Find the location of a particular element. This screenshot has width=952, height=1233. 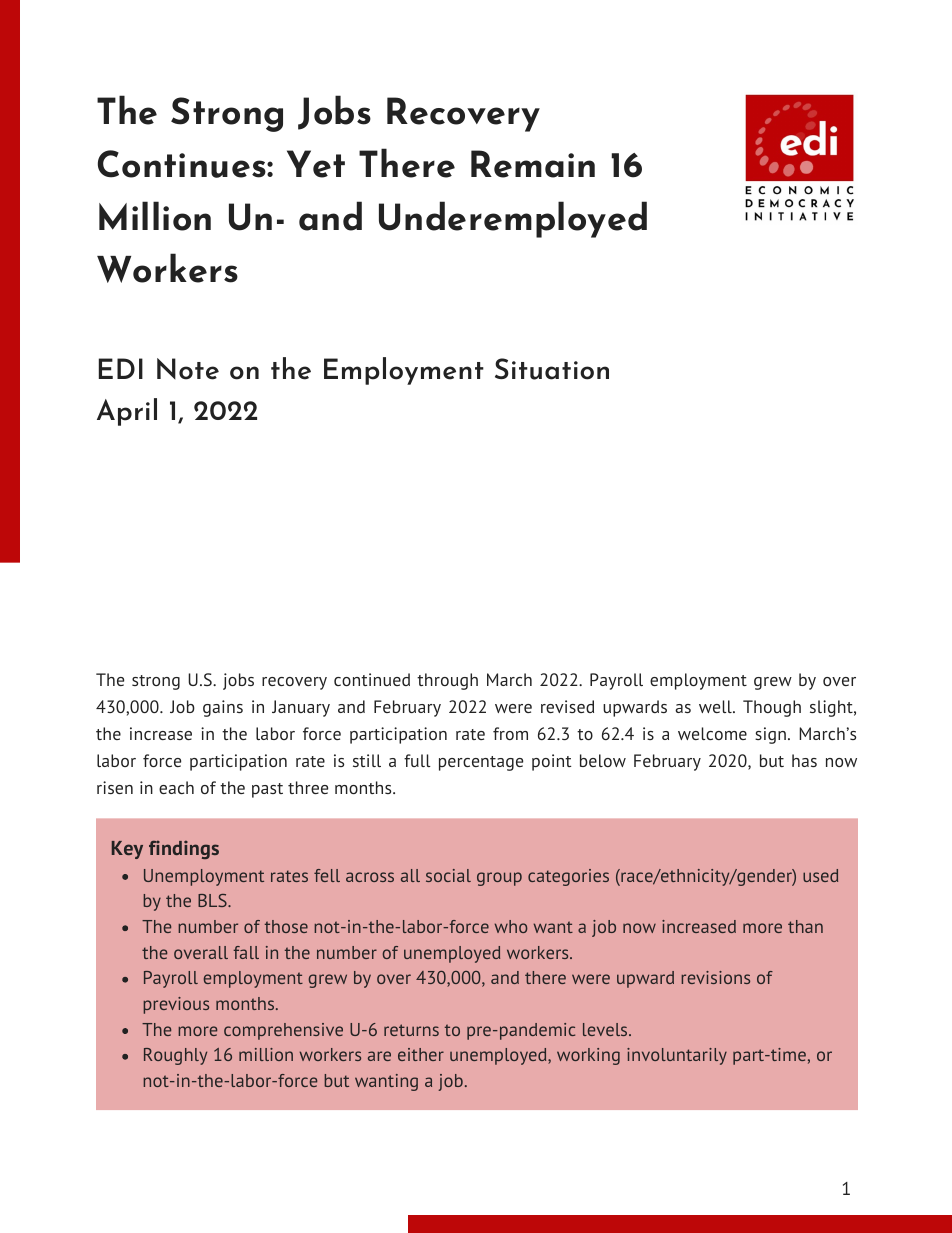

Underemployed is located at coordinates (513, 219).
